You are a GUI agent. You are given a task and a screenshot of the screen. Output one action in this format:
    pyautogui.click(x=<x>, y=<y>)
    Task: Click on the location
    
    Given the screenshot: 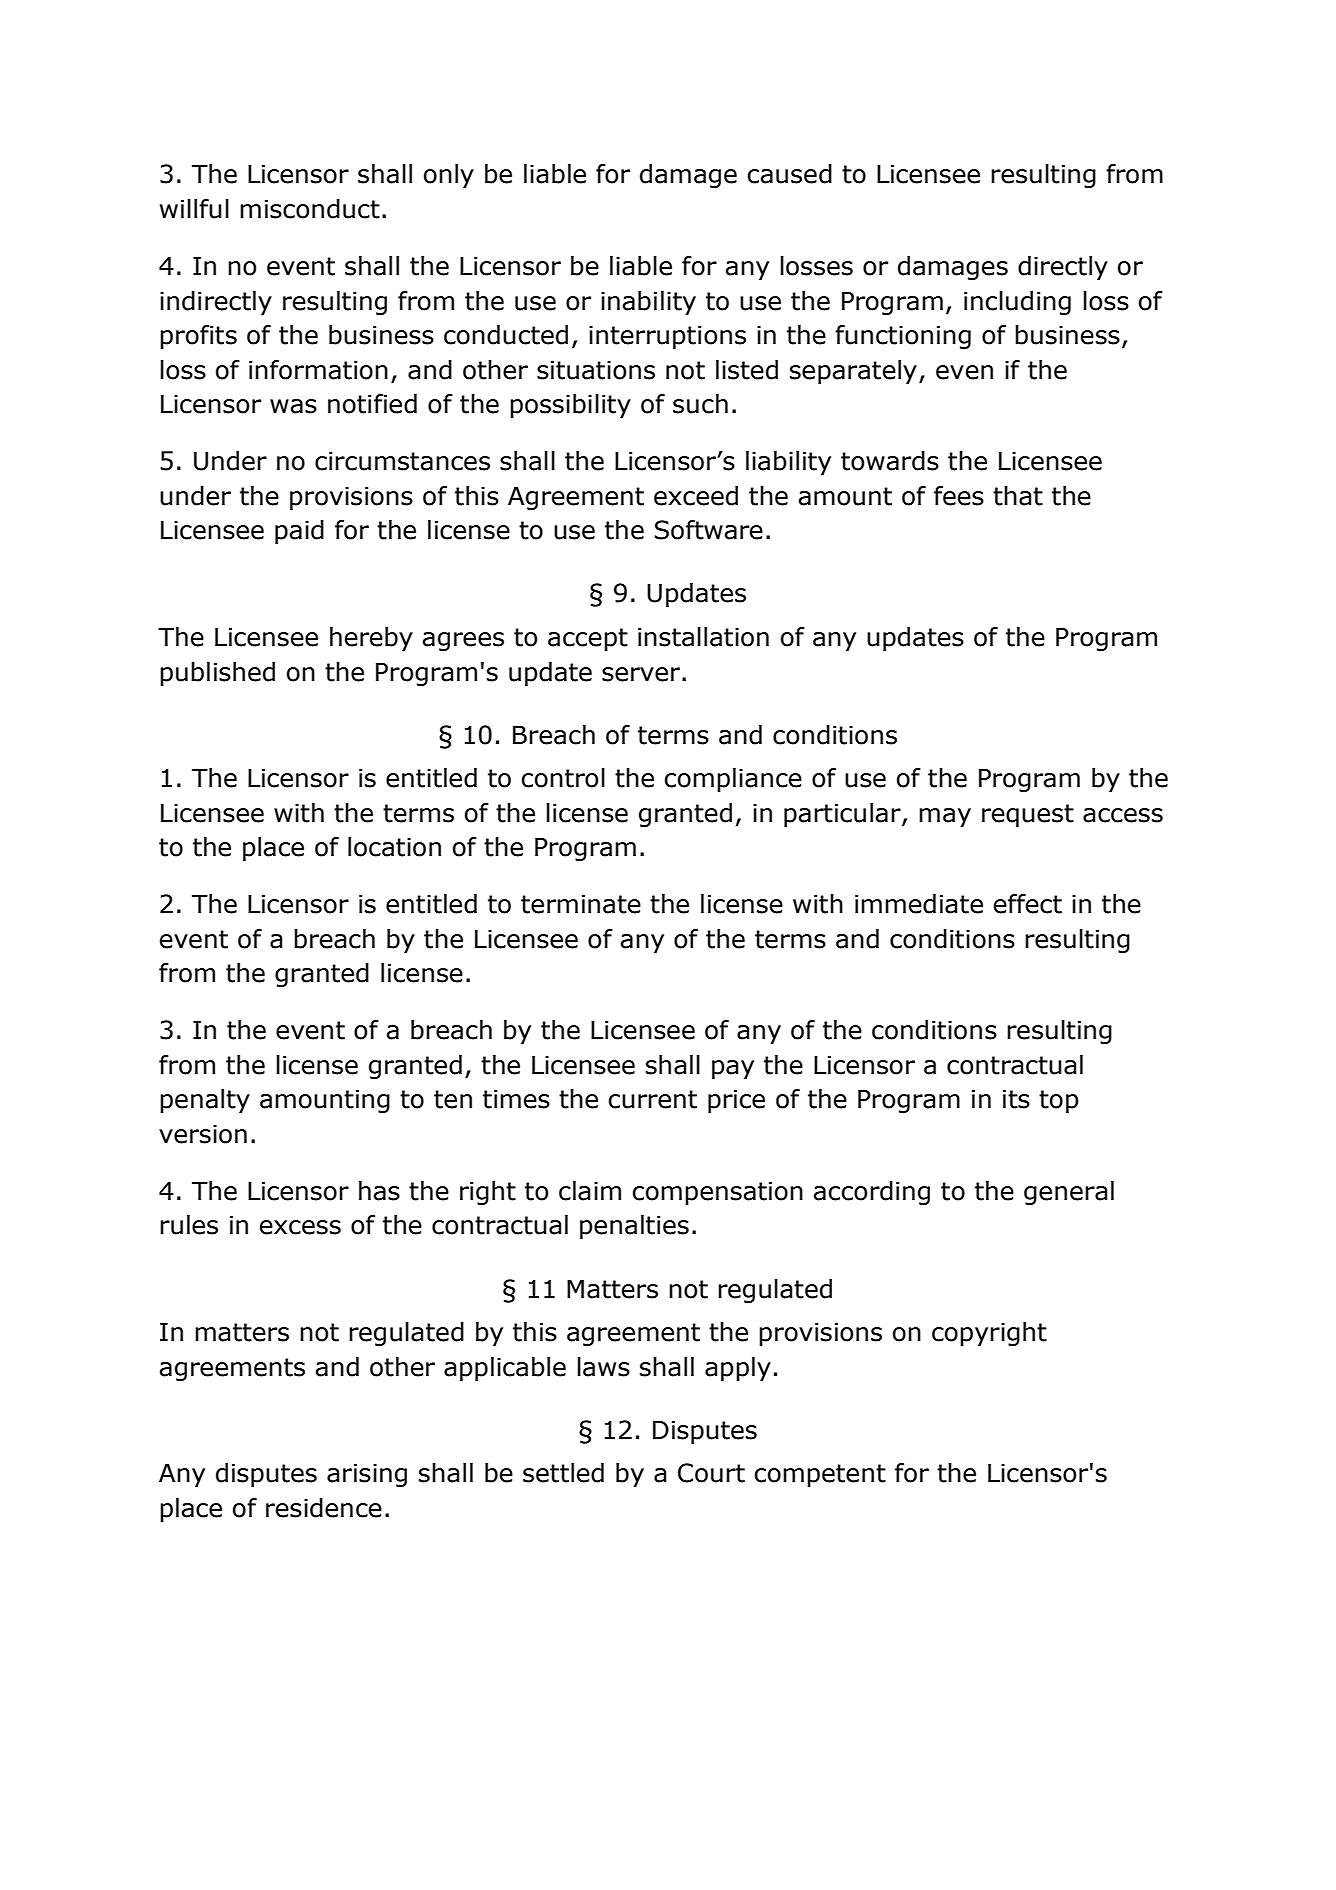 What is the action you would take?
    pyautogui.click(x=394, y=847)
